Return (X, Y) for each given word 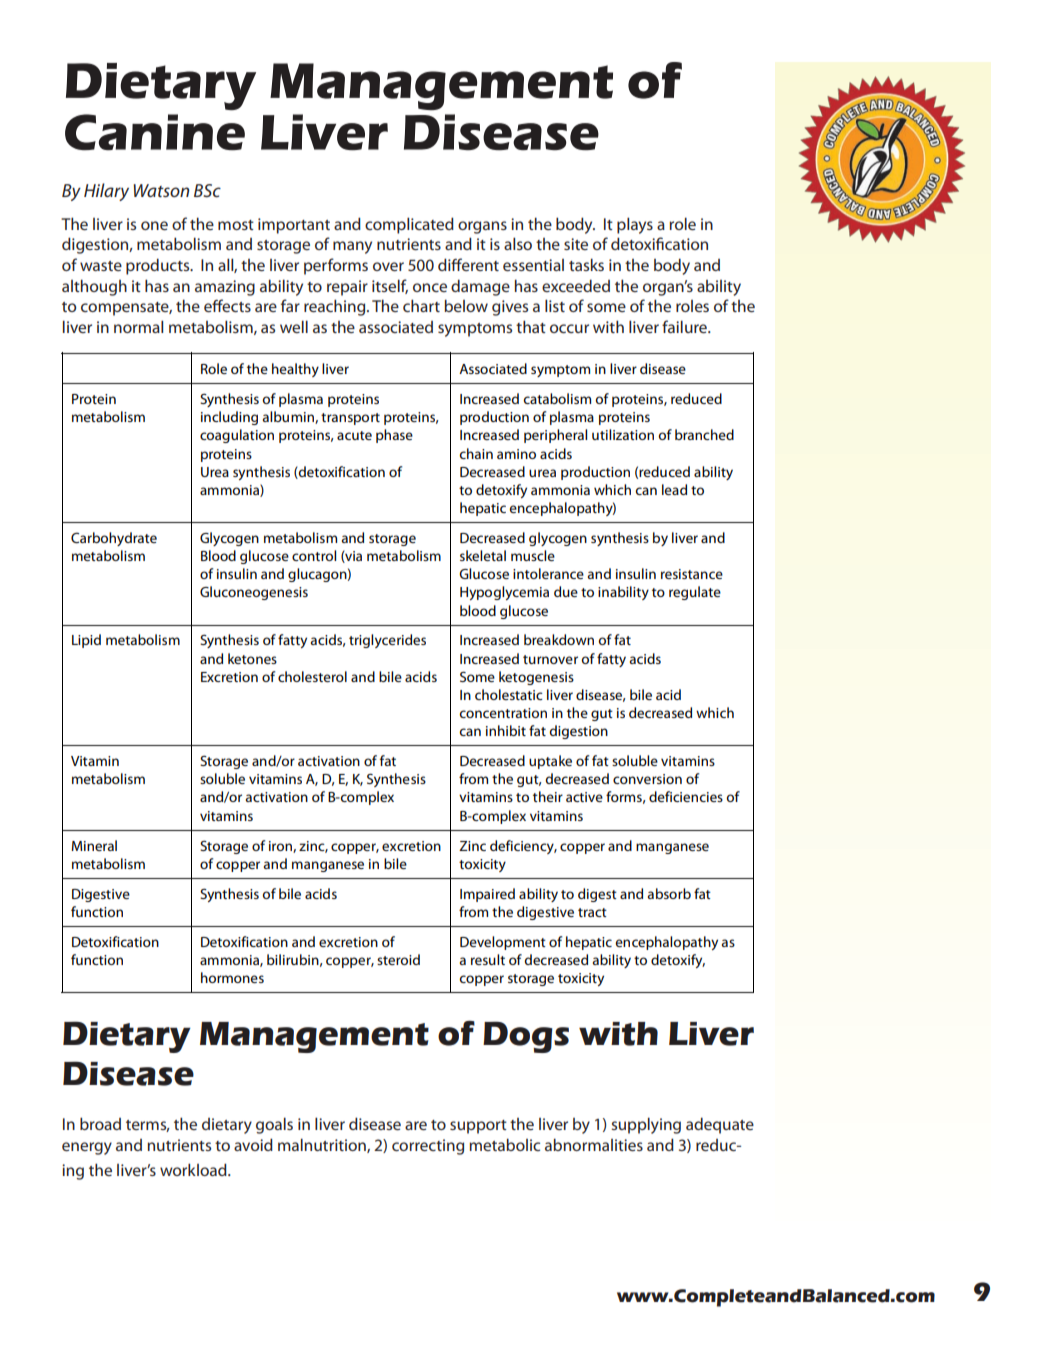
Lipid (86, 641)
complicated (409, 225)
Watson (161, 190)
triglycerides (387, 641)
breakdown (559, 639)
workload (194, 1169)
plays (635, 225)
